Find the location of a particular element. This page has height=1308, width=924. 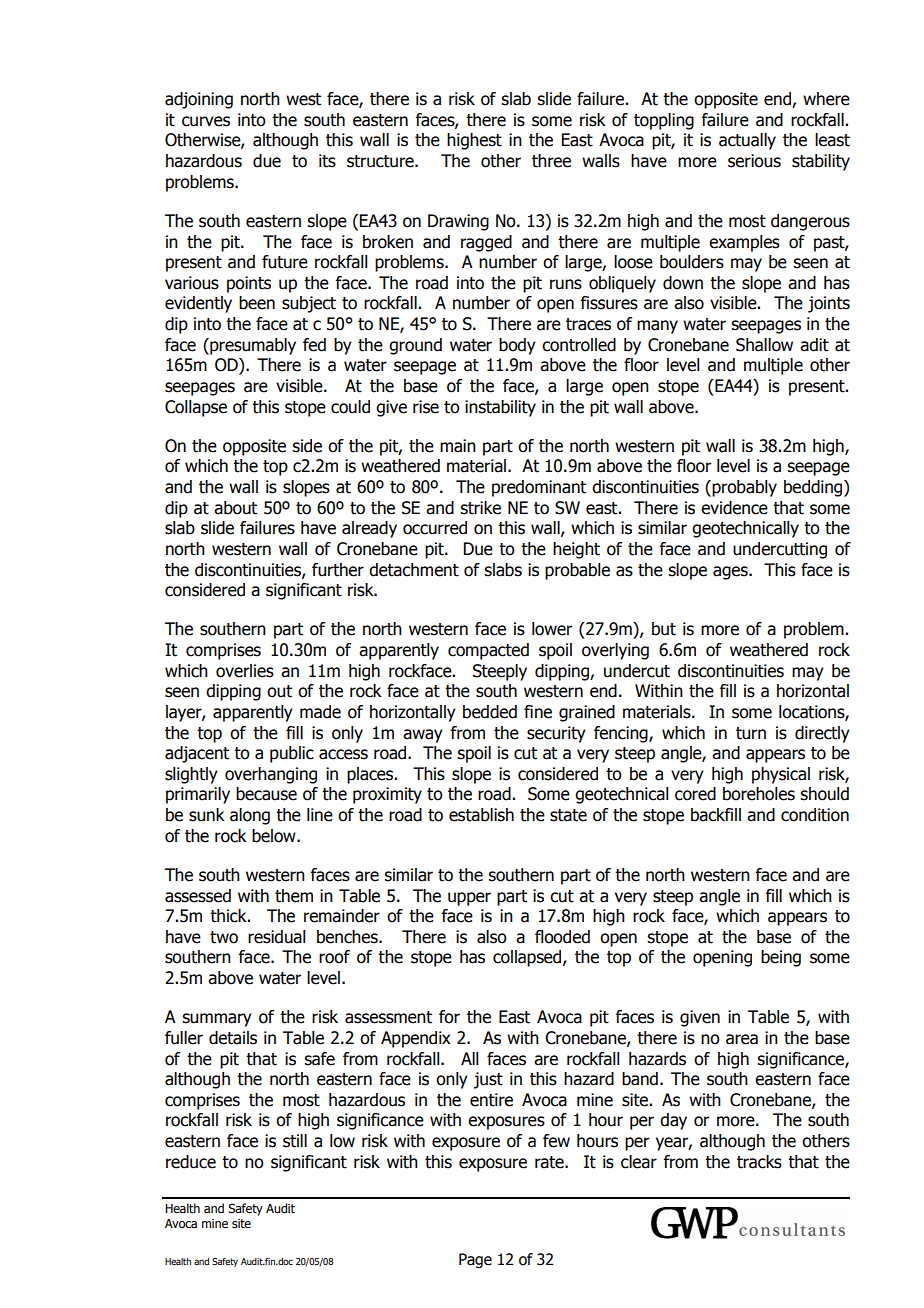

still is located at coordinates (295, 1141).
